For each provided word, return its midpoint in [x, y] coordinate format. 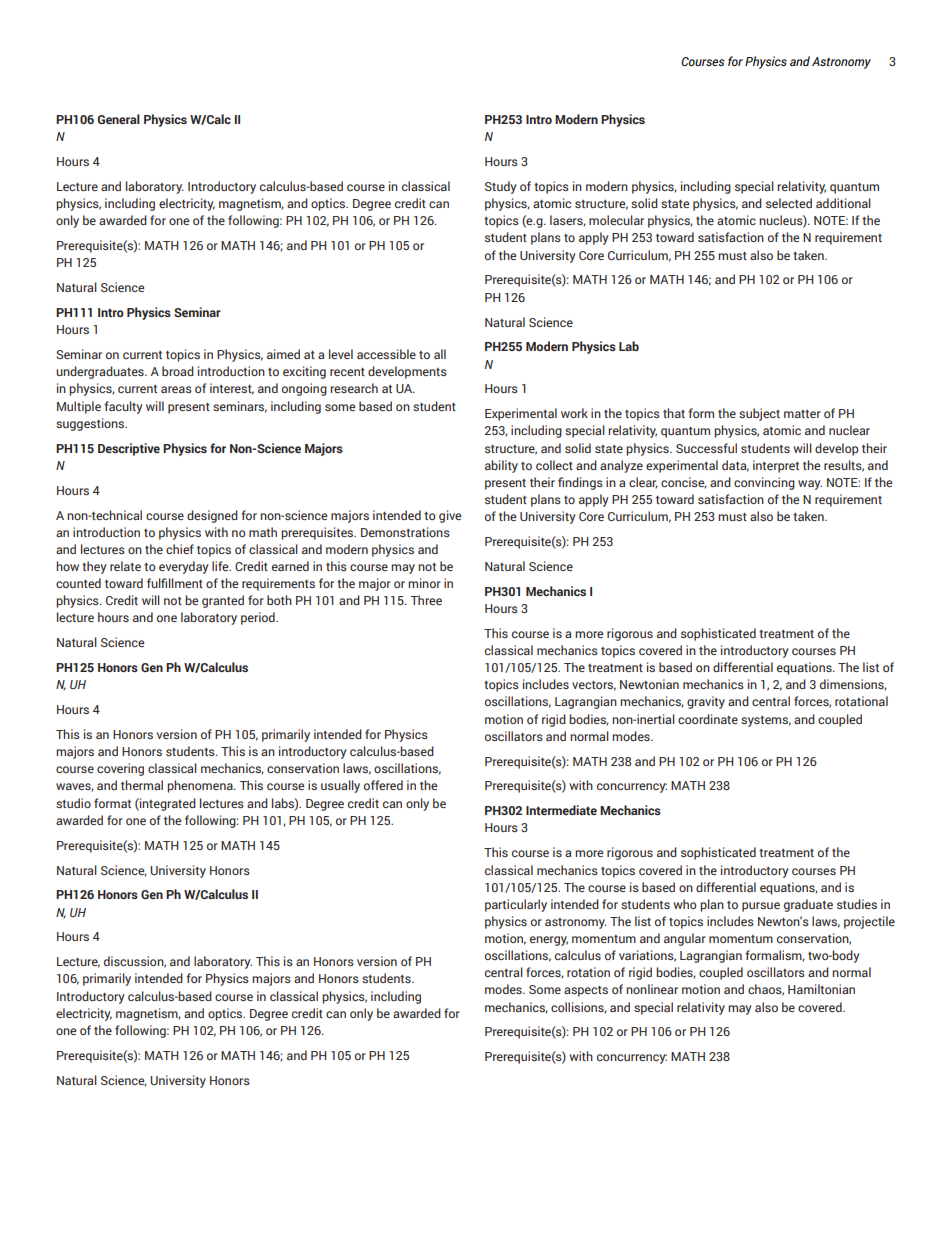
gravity [706, 702]
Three [426, 600]
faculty [123, 407]
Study [501, 187]
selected [789, 203]
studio [73, 803]
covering [120, 769]
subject [759, 414]
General [119, 119]
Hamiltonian [821, 989]
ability [501, 466]
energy [549, 941]
